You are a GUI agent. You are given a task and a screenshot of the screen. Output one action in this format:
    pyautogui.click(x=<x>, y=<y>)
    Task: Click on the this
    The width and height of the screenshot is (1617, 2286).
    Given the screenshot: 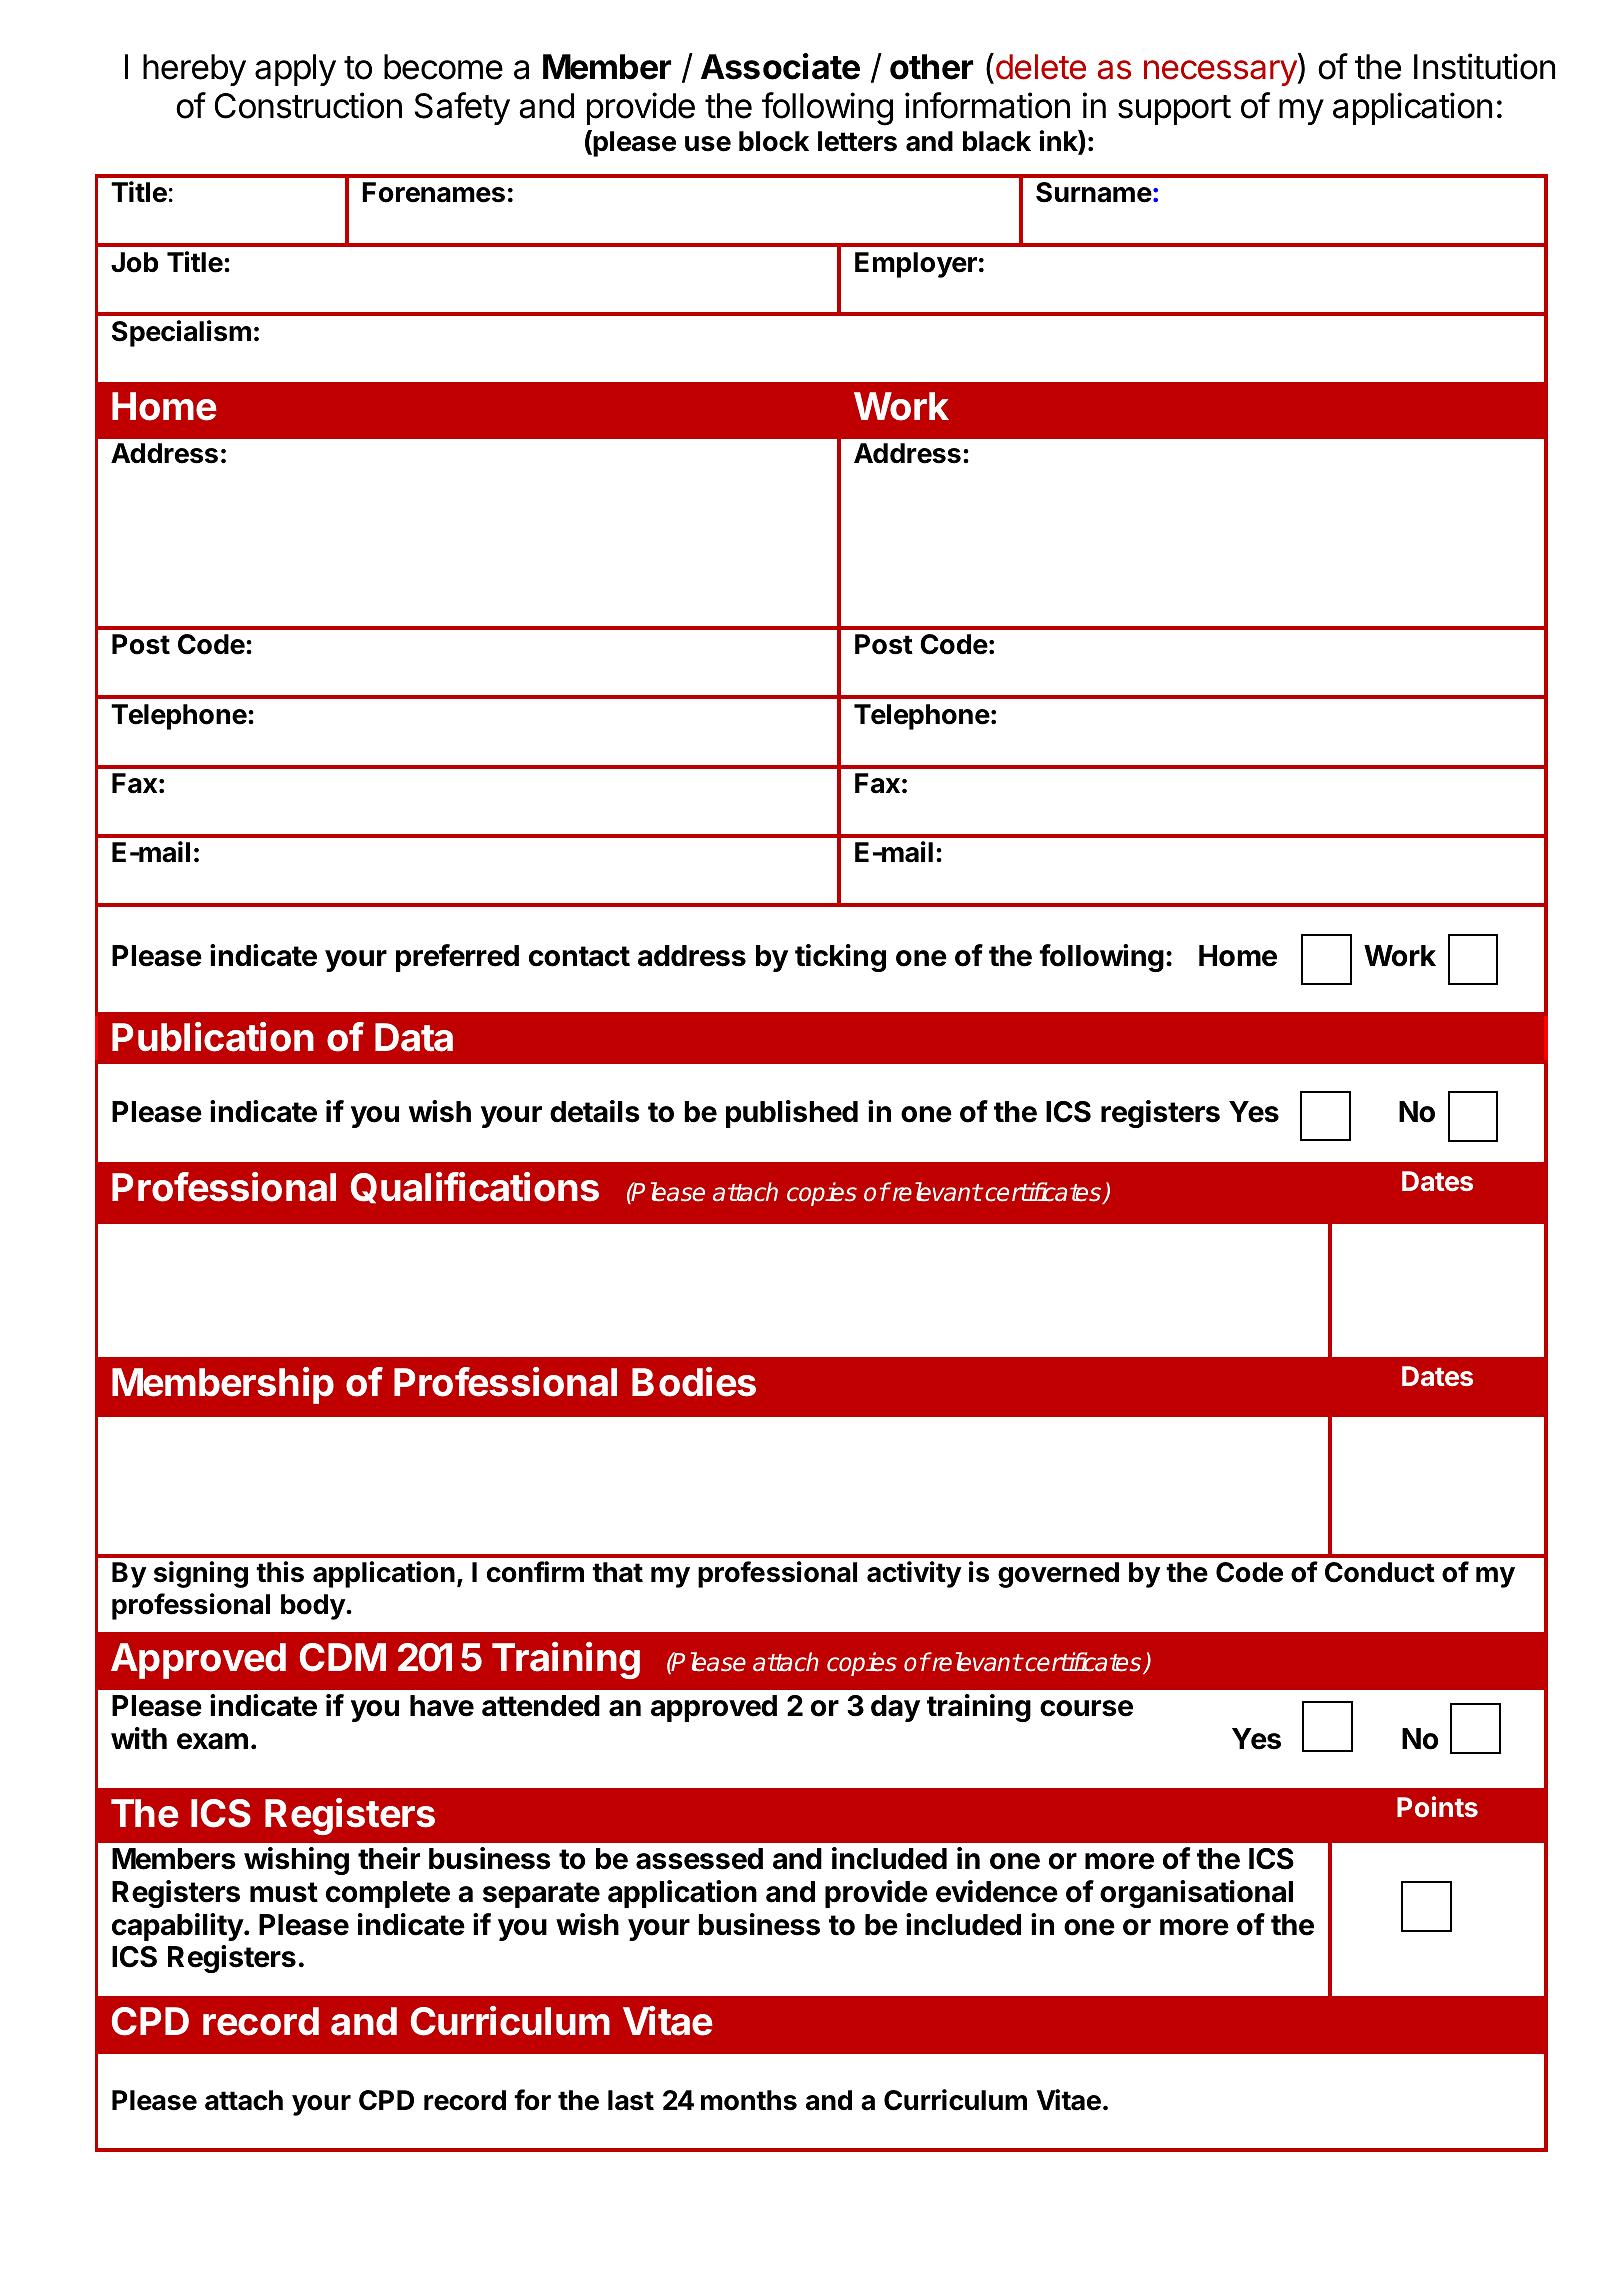 What is the action you would take?
    pyautogui.click(x=280, y=1572)
